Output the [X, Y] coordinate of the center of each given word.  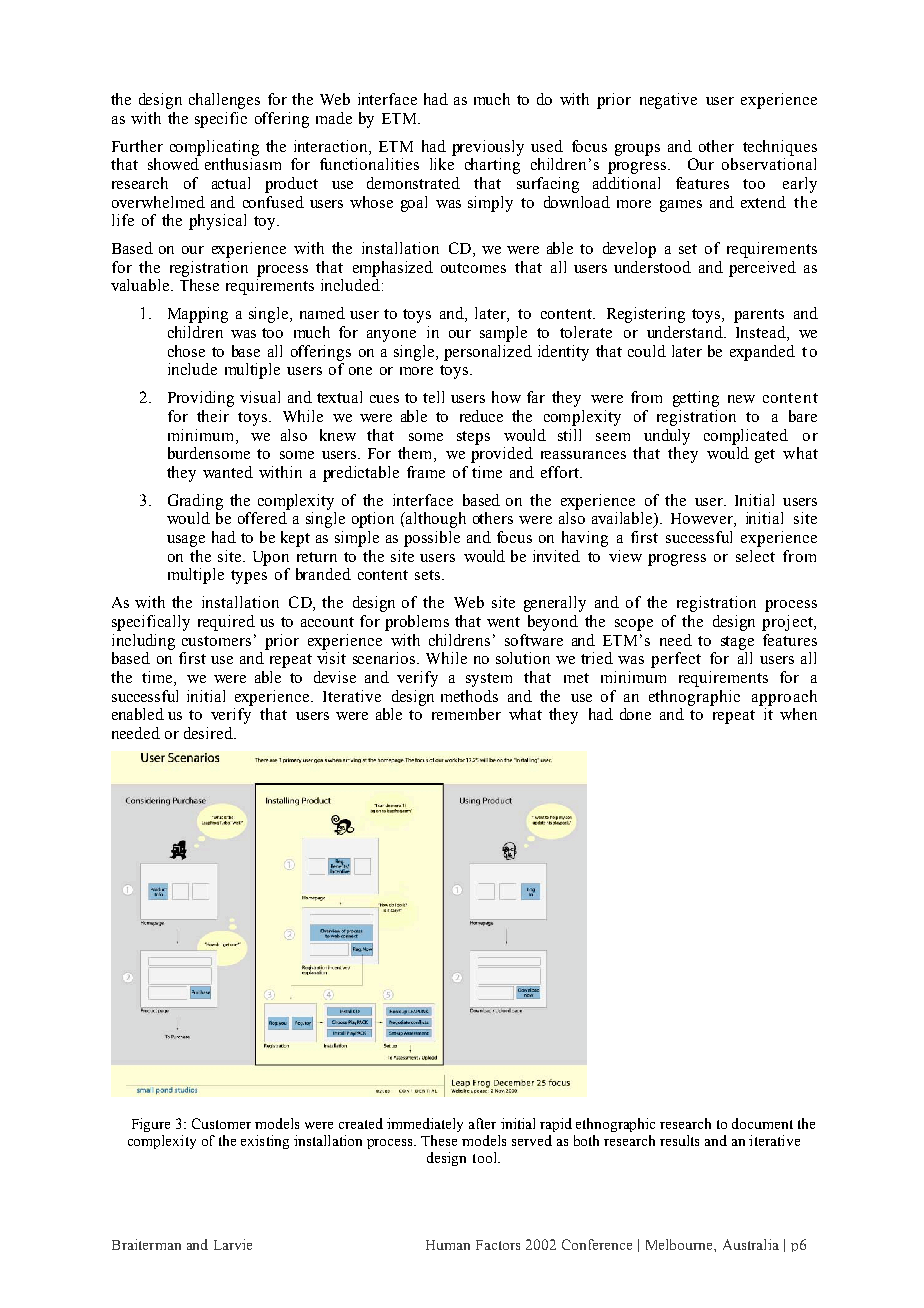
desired [209, 733]
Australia [751, 1244]
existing [265, 1142]
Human [448, 1245]
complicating [214, 148]
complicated [746, 437]
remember [466, 714]
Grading [195, 502]
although [435, 520]
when [798, 714]
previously [488, 148]
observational [769, 164]
